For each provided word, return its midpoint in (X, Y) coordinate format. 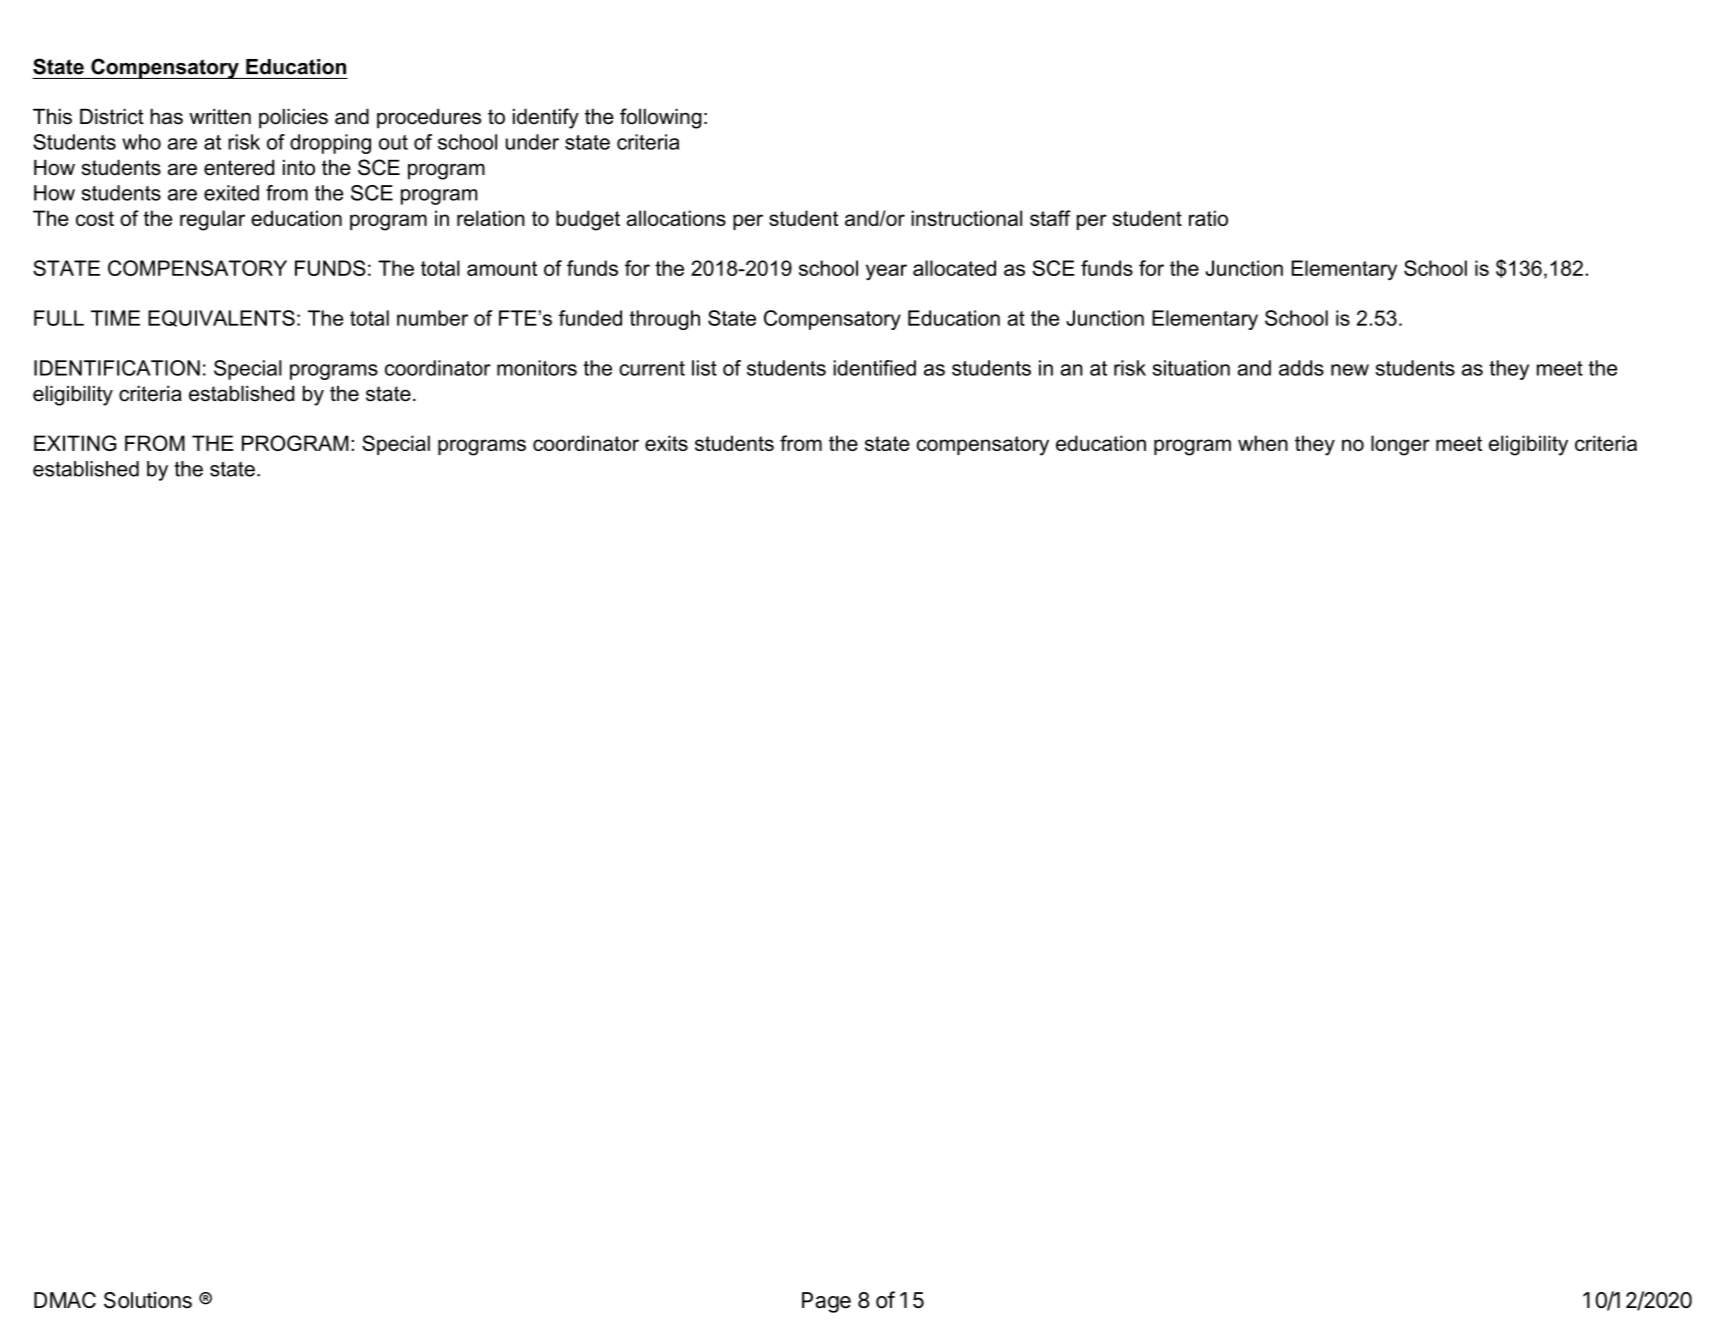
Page (826, 1302)
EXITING (75, 443)
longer (1400, 445)
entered (239, 168)
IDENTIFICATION (117, 368)
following (661, 118)
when (1263, 443)
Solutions (148, 1300)
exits (666, 443)
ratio (1208, 218)
